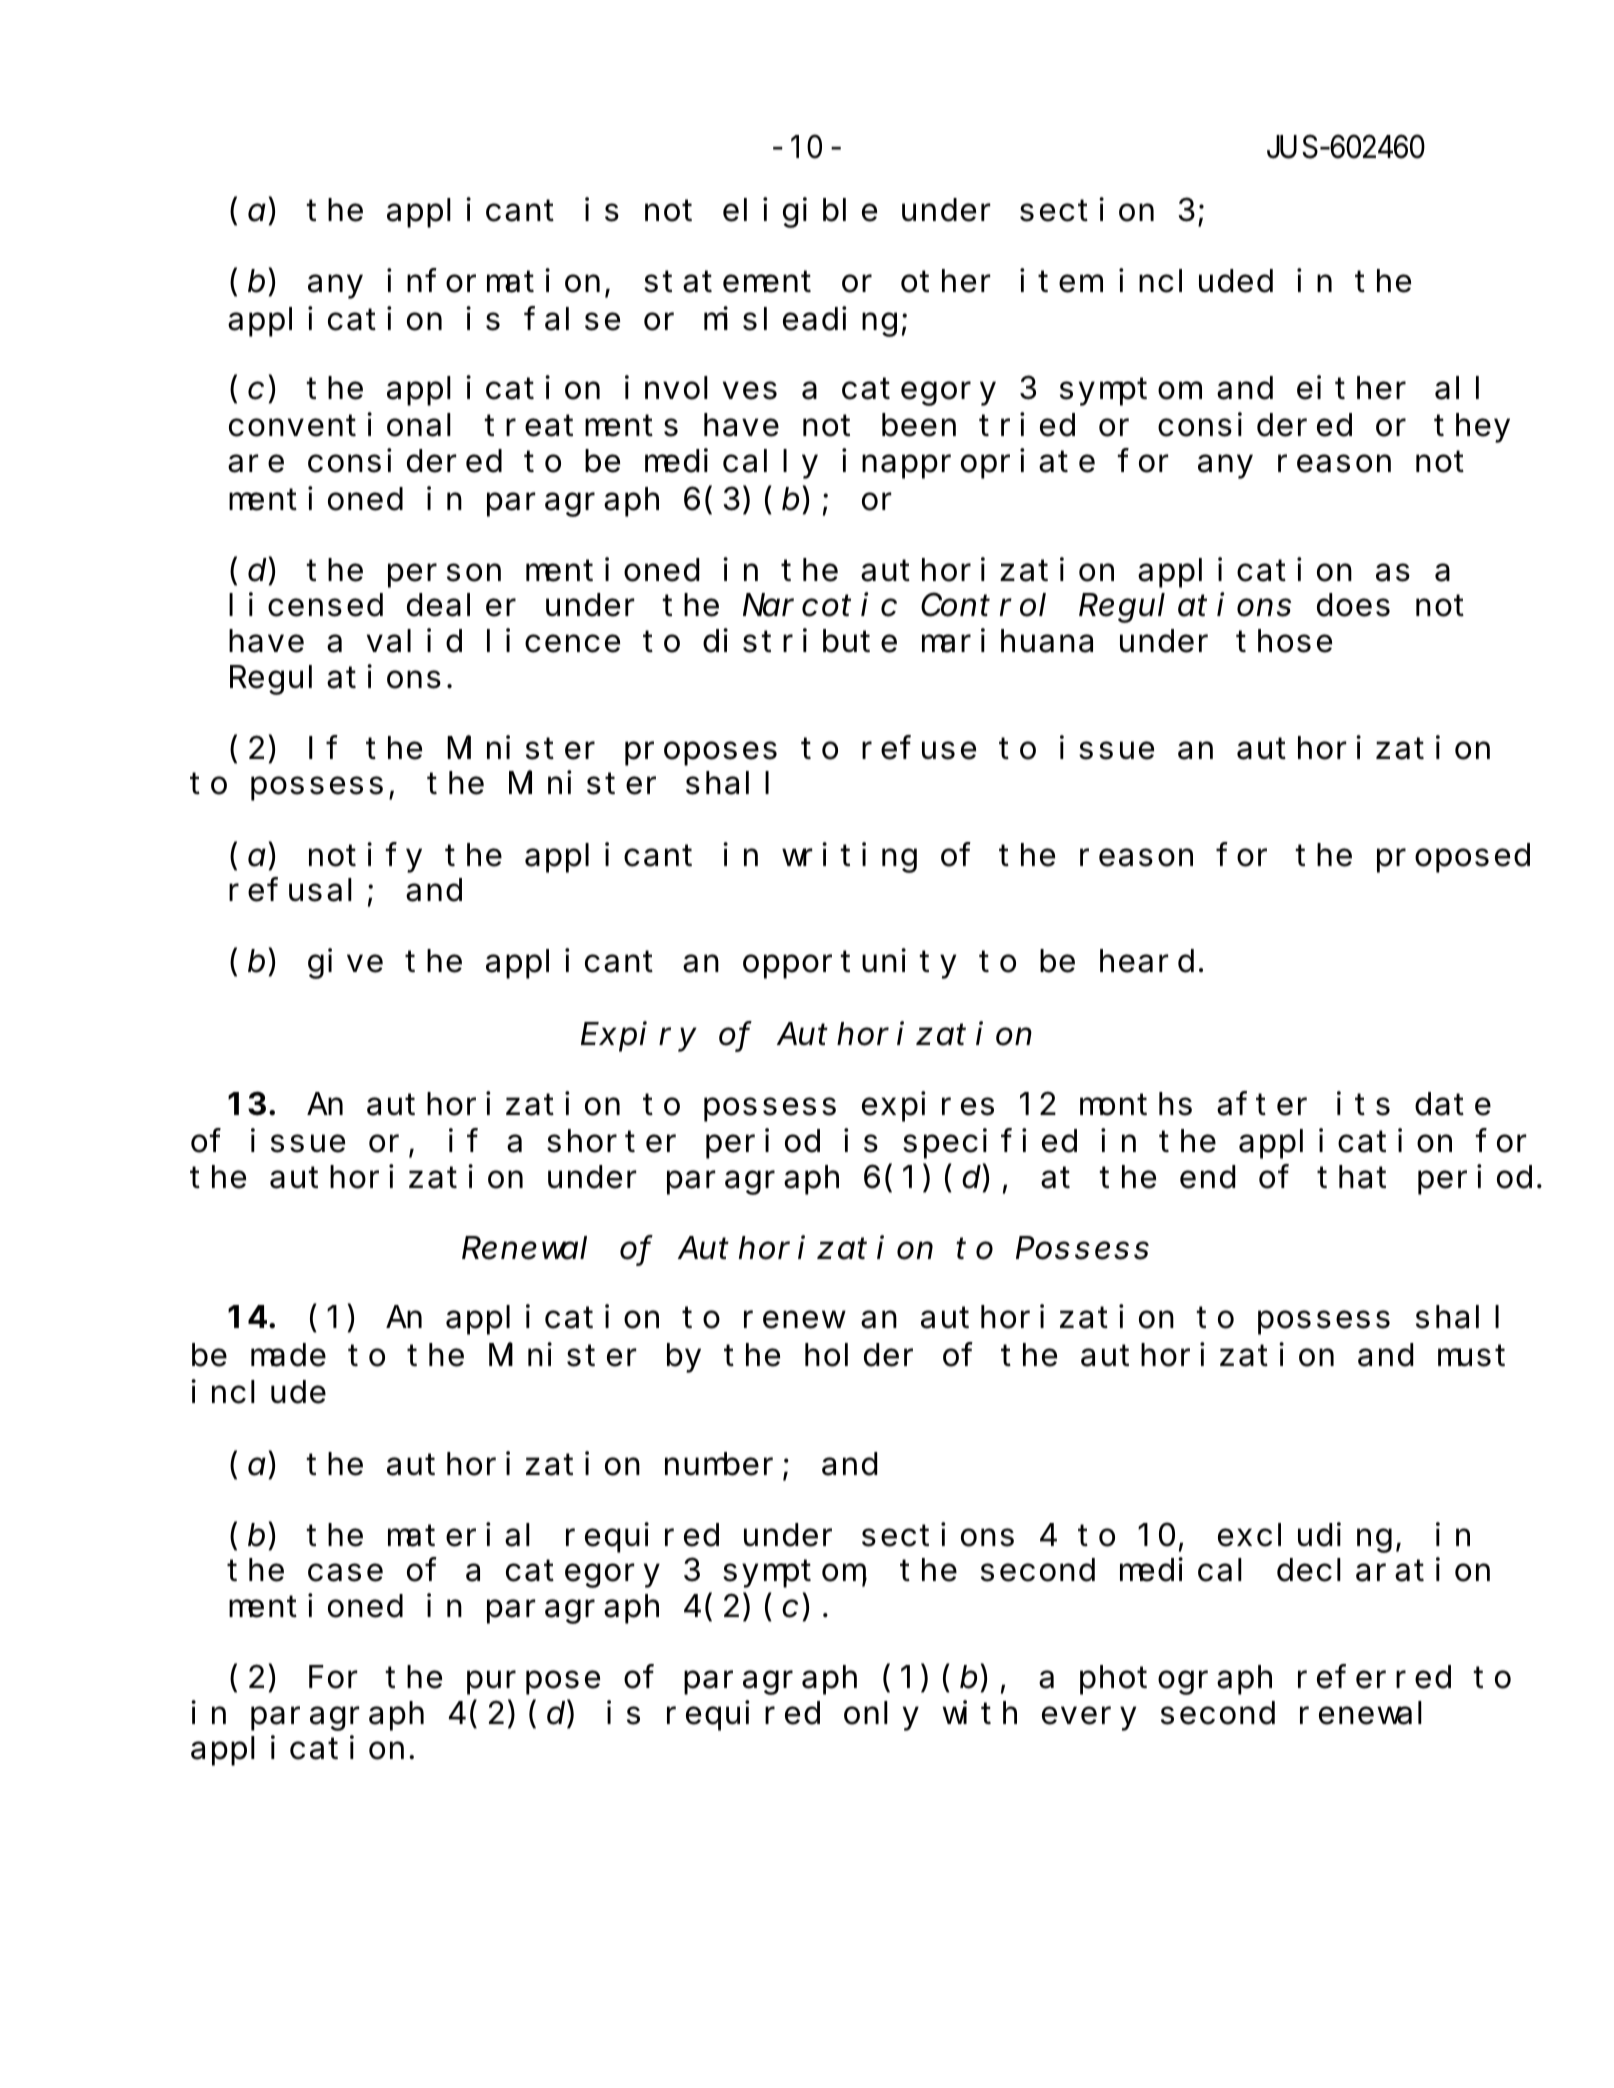 The height and width of the screenshot is (2088, 1614). I want to click on only, so click(881, 1716).
